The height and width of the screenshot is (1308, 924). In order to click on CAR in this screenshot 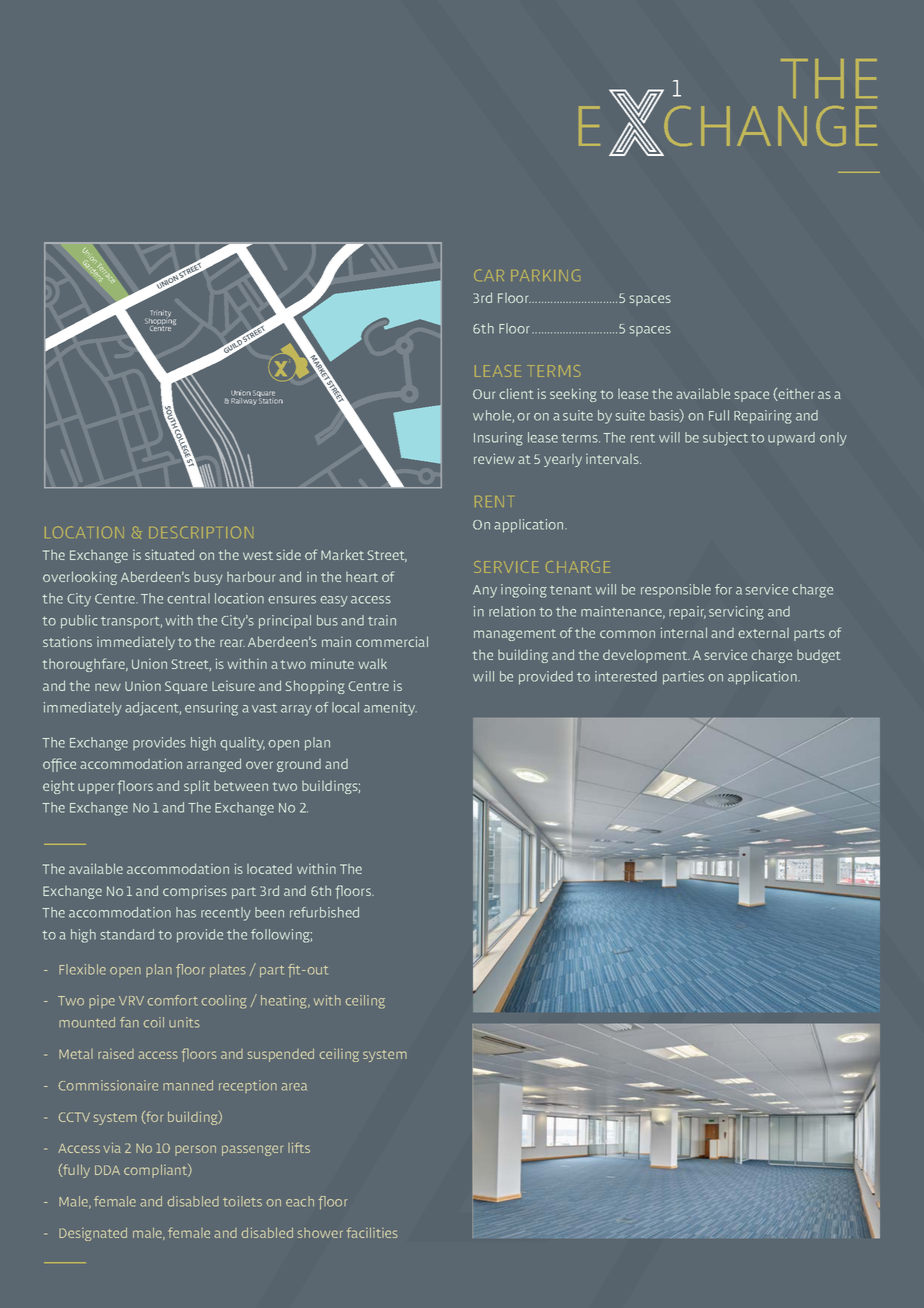, I will do `click(489, 275)`.
